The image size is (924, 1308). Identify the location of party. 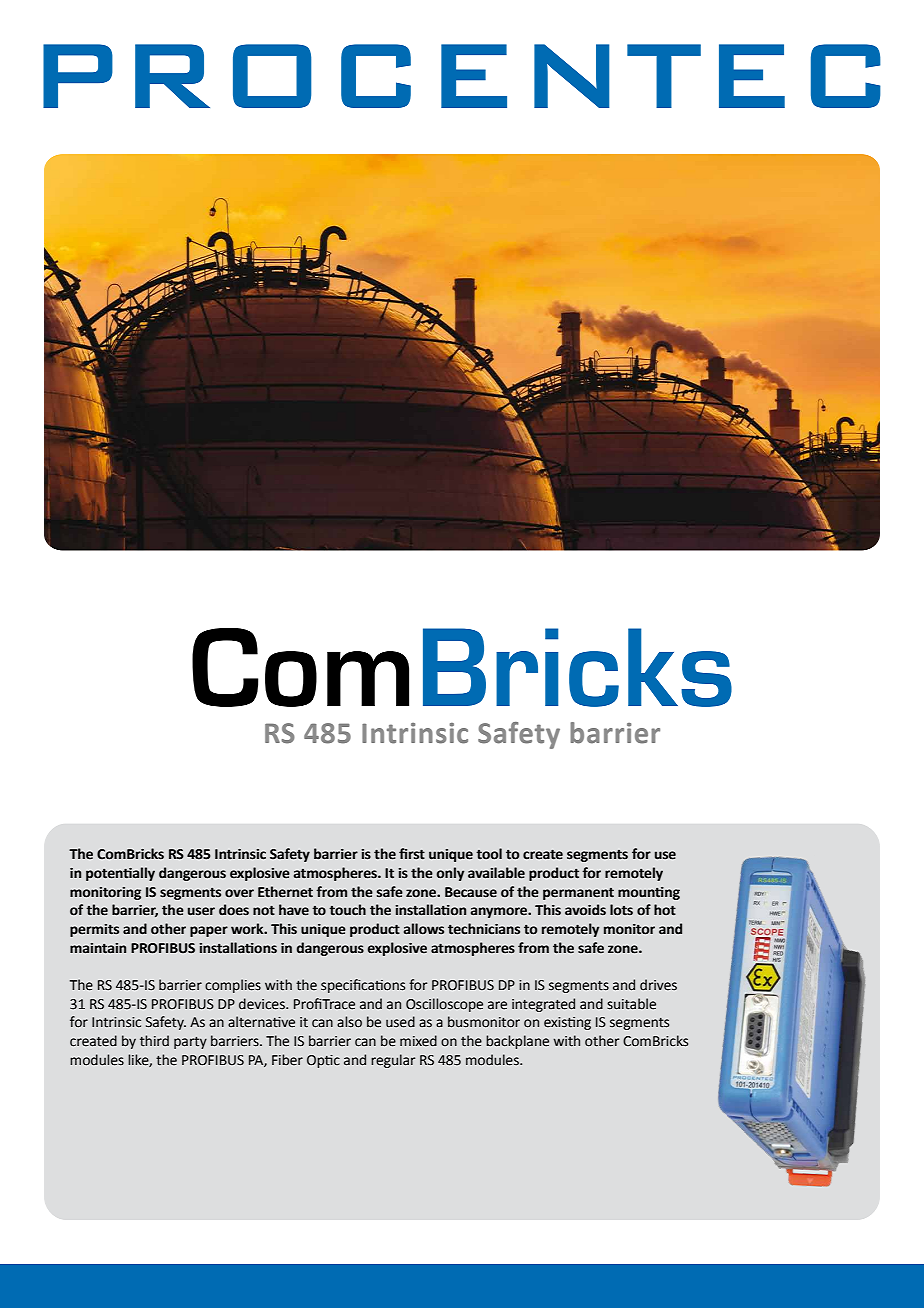
(190, 1043).
